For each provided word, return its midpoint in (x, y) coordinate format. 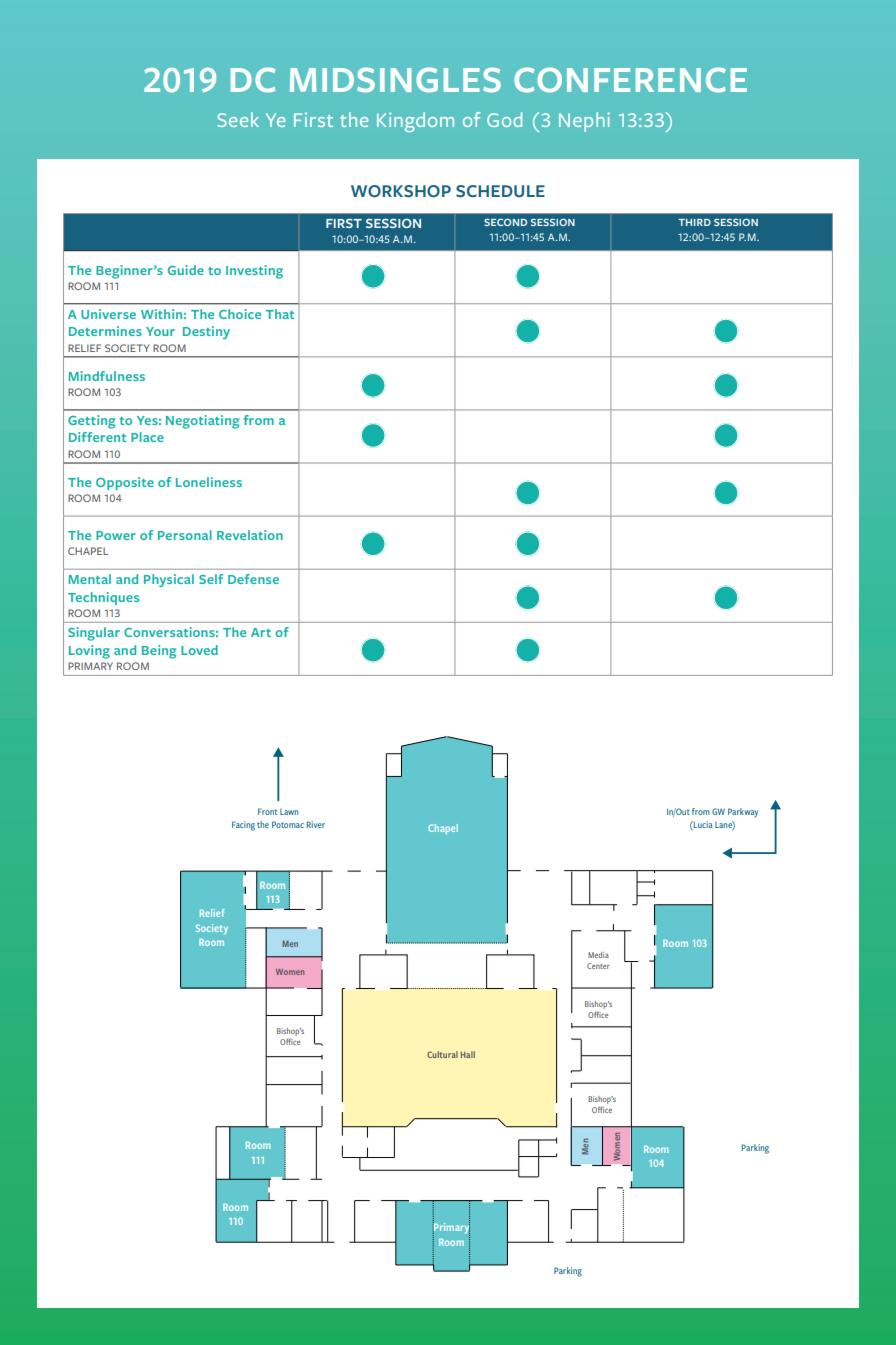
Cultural (442, 1054)
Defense (253, 579)
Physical (169, 580)
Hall (468, 1054)
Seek (238, 119)
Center (598, 966)
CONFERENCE (630, 80)
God (504, 119)
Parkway (743, 813)
